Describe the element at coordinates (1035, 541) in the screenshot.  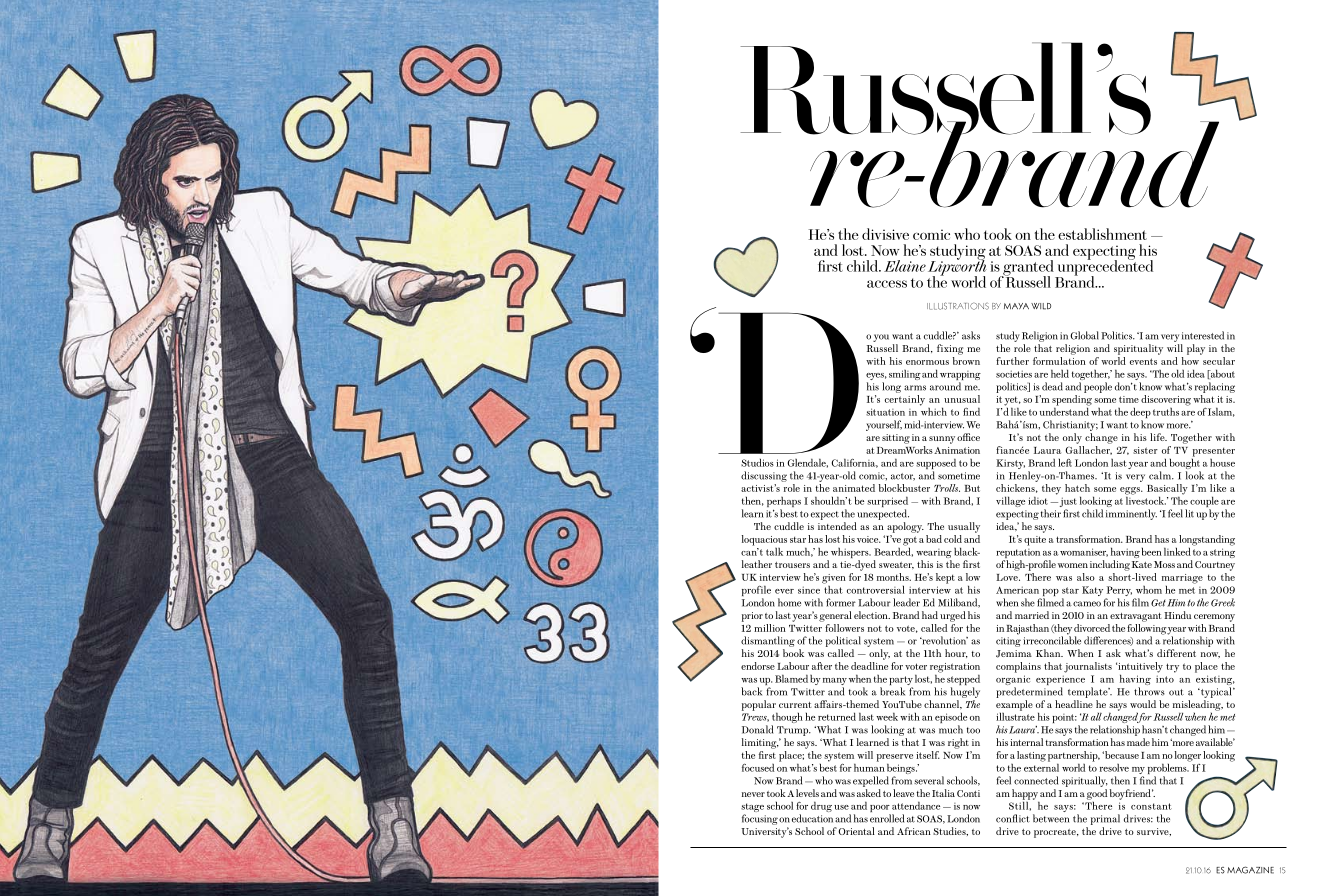
I see `quite` at that location.
